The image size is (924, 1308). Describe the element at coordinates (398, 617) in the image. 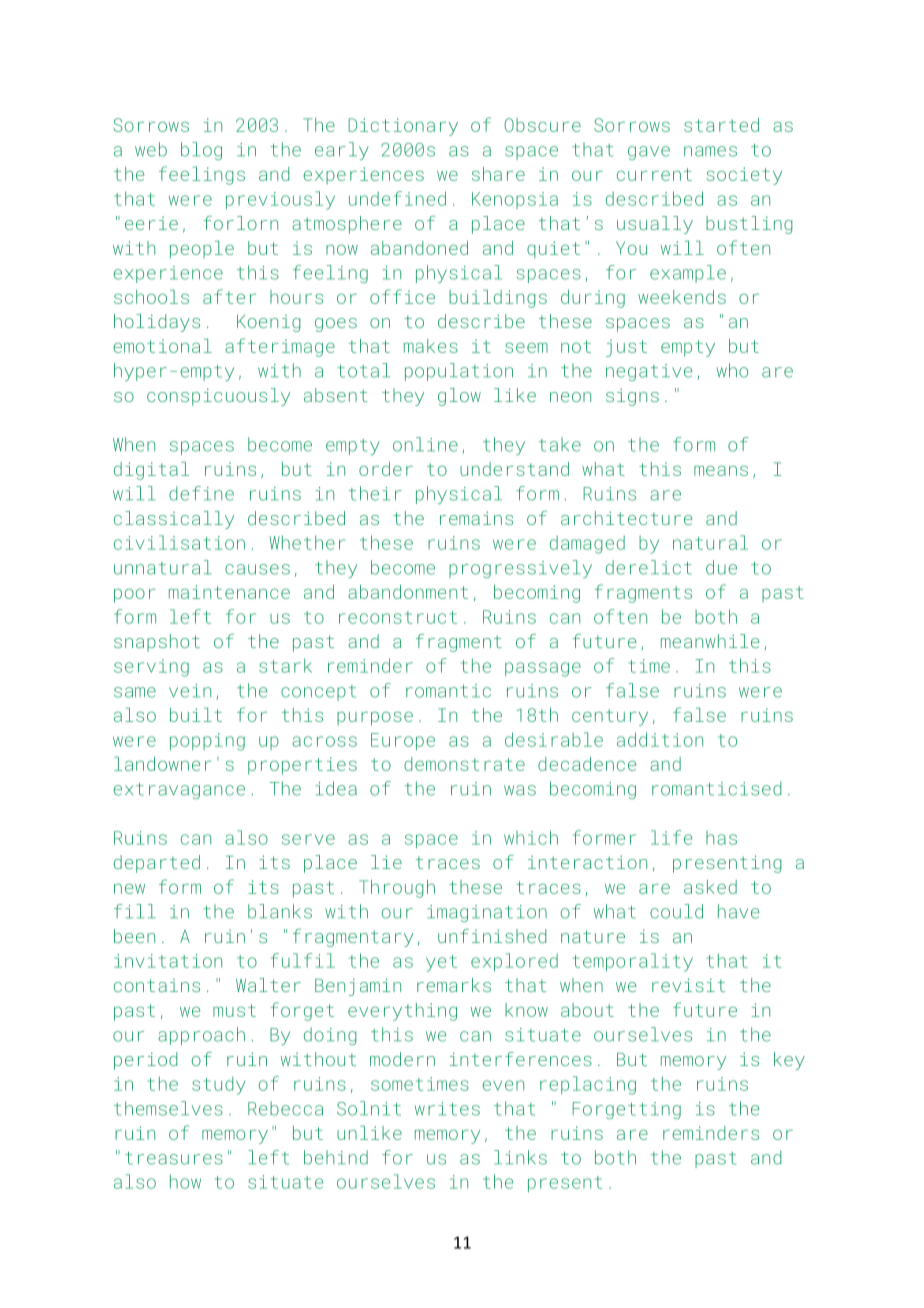

I see `reconstruct` at that location.
